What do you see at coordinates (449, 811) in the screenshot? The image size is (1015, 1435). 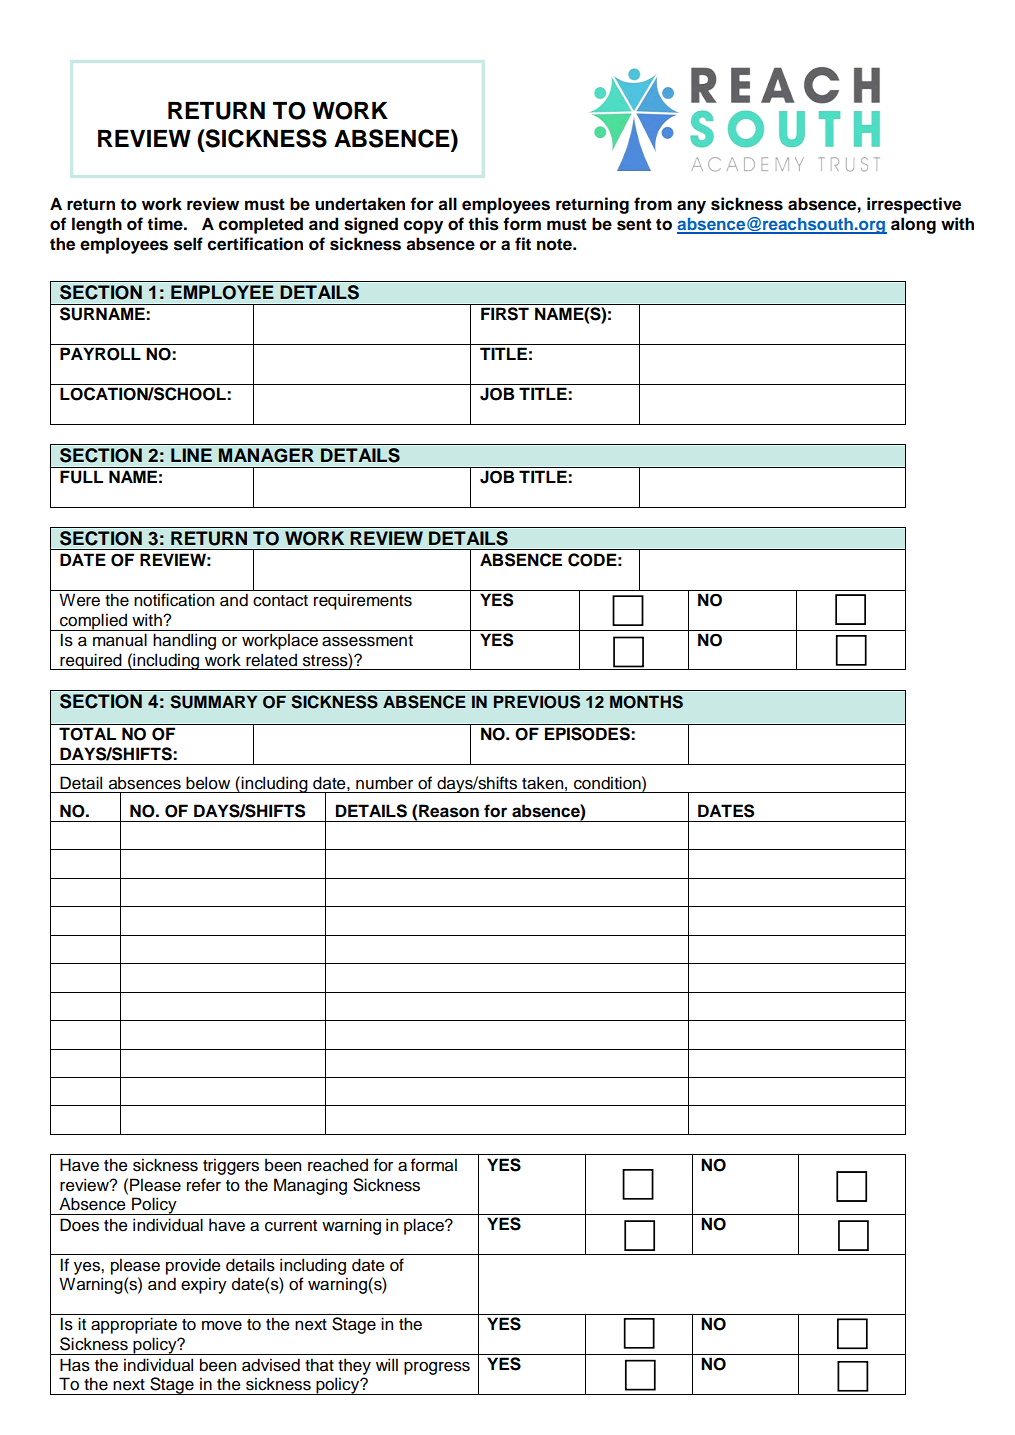 I see `Reason` at bounding box center [449, 811].
